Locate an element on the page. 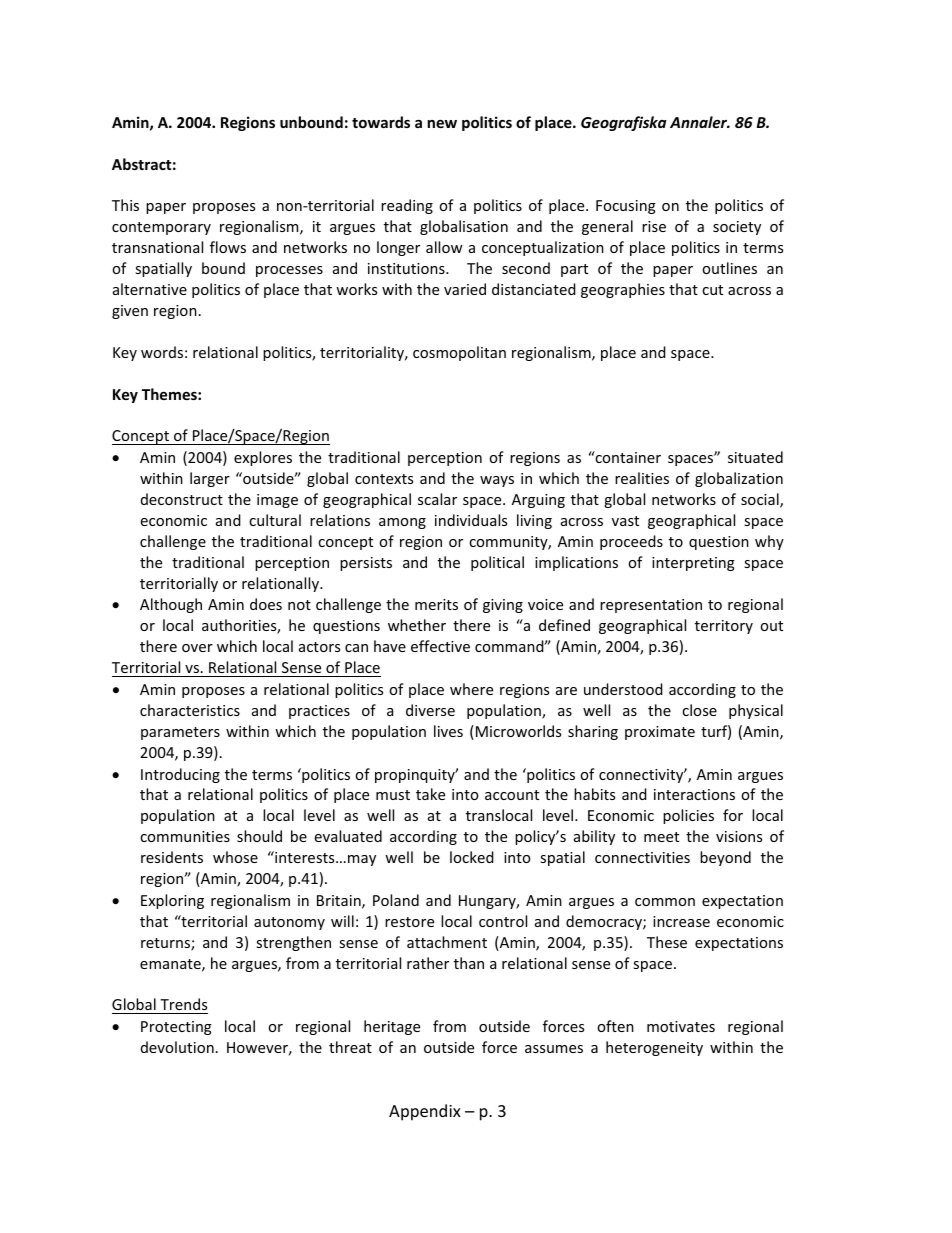  This is located at coordinates (125, 205).
